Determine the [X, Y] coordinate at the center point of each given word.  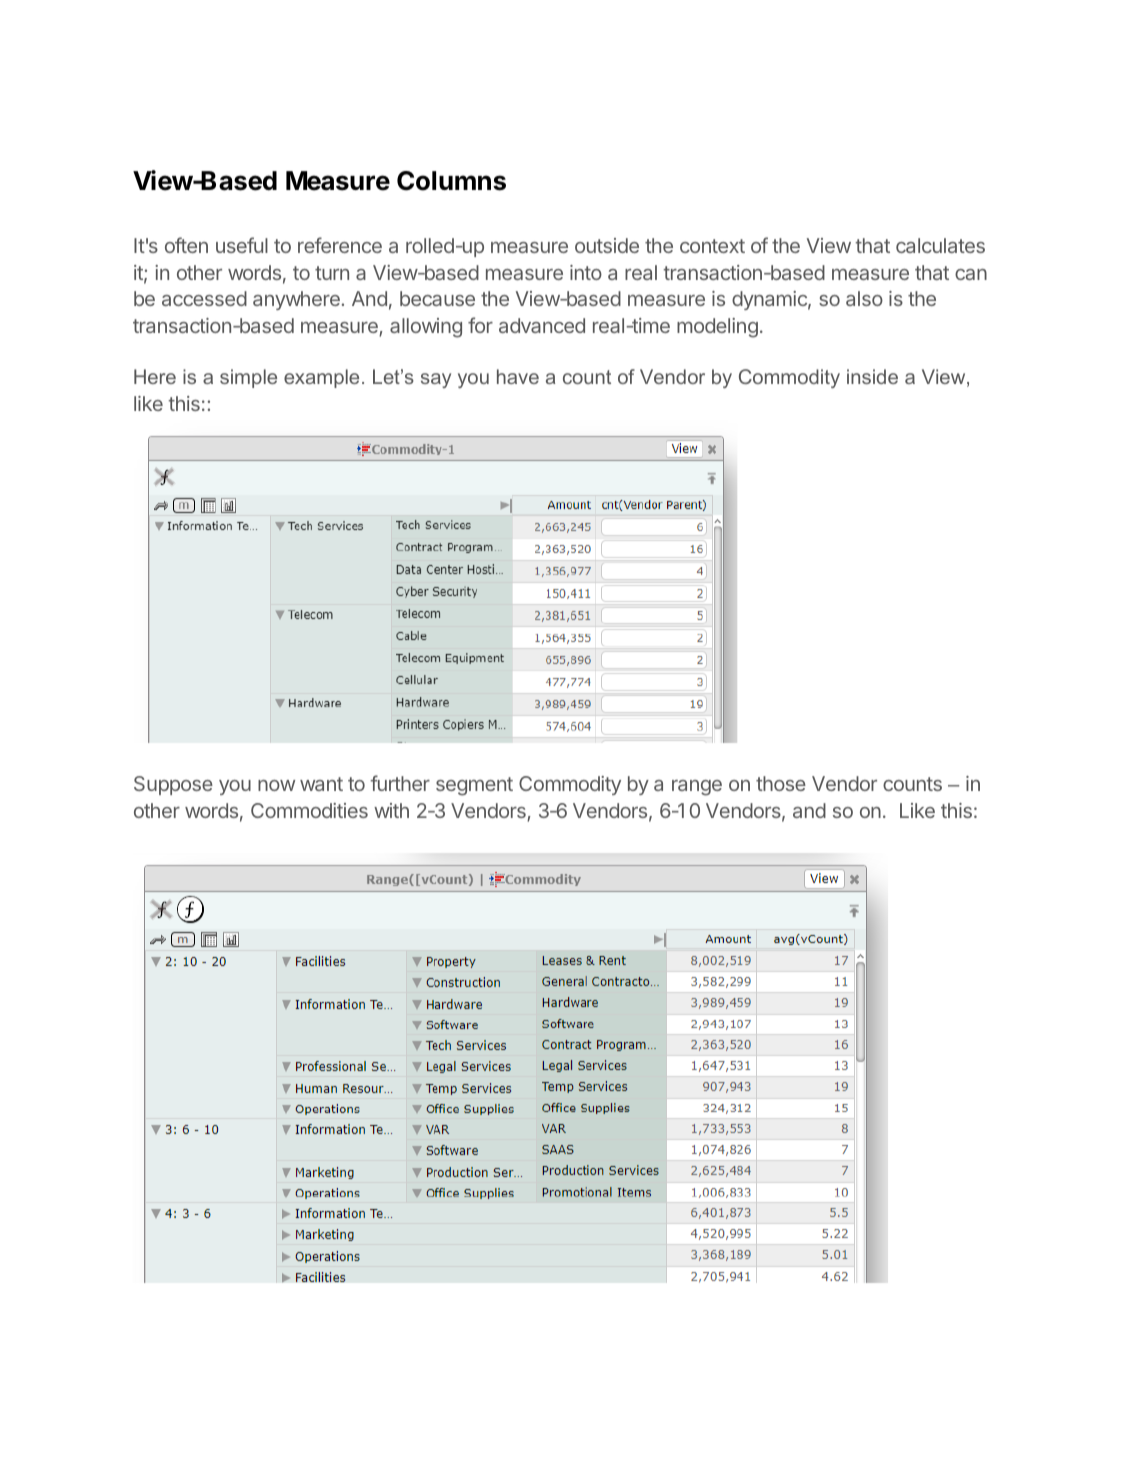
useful [242, 245]
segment [474, 786]
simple [248, 378]
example [321, 378]
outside [607, 245]
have [518, 376]
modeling [717, 328]
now [276, 785]
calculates [940, 245]
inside [872, 376]
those [781, 783]
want [321, 784]
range [697, 788]
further [400, 783]
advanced [542, 325]
